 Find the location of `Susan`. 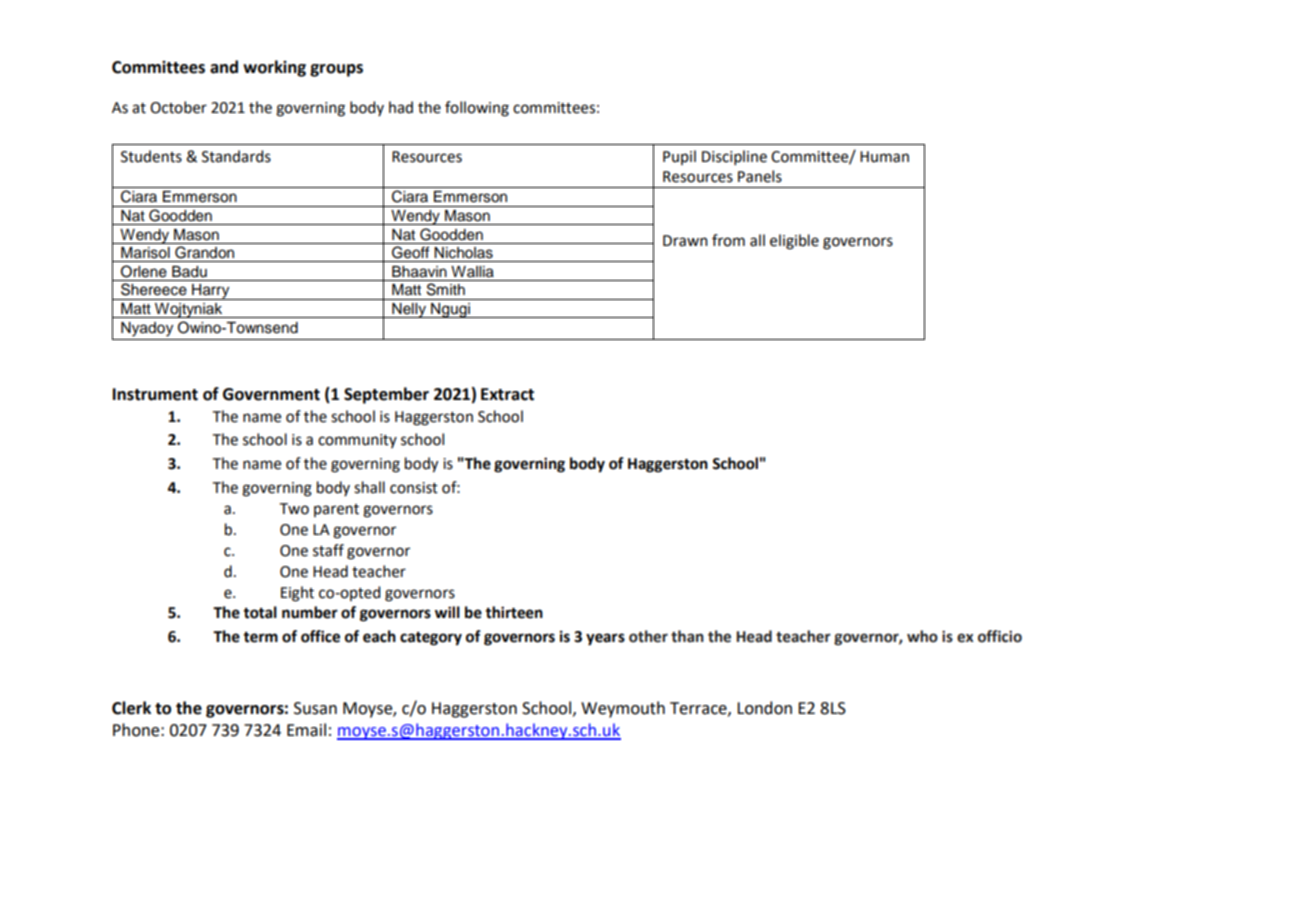

Susan is located at coordinates (315, 708).
